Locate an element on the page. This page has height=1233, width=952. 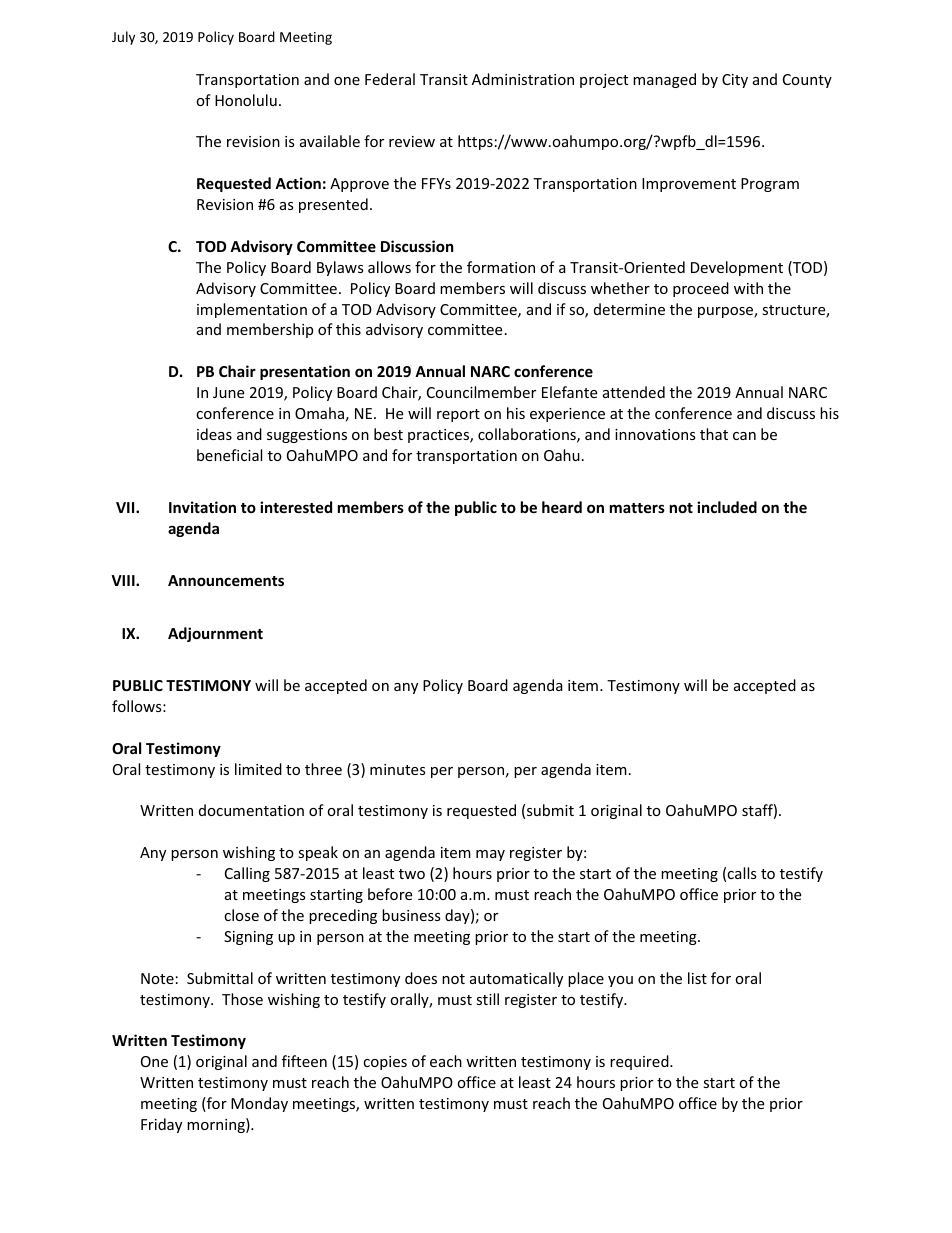
copies is located at coordinates (385, 1063).
